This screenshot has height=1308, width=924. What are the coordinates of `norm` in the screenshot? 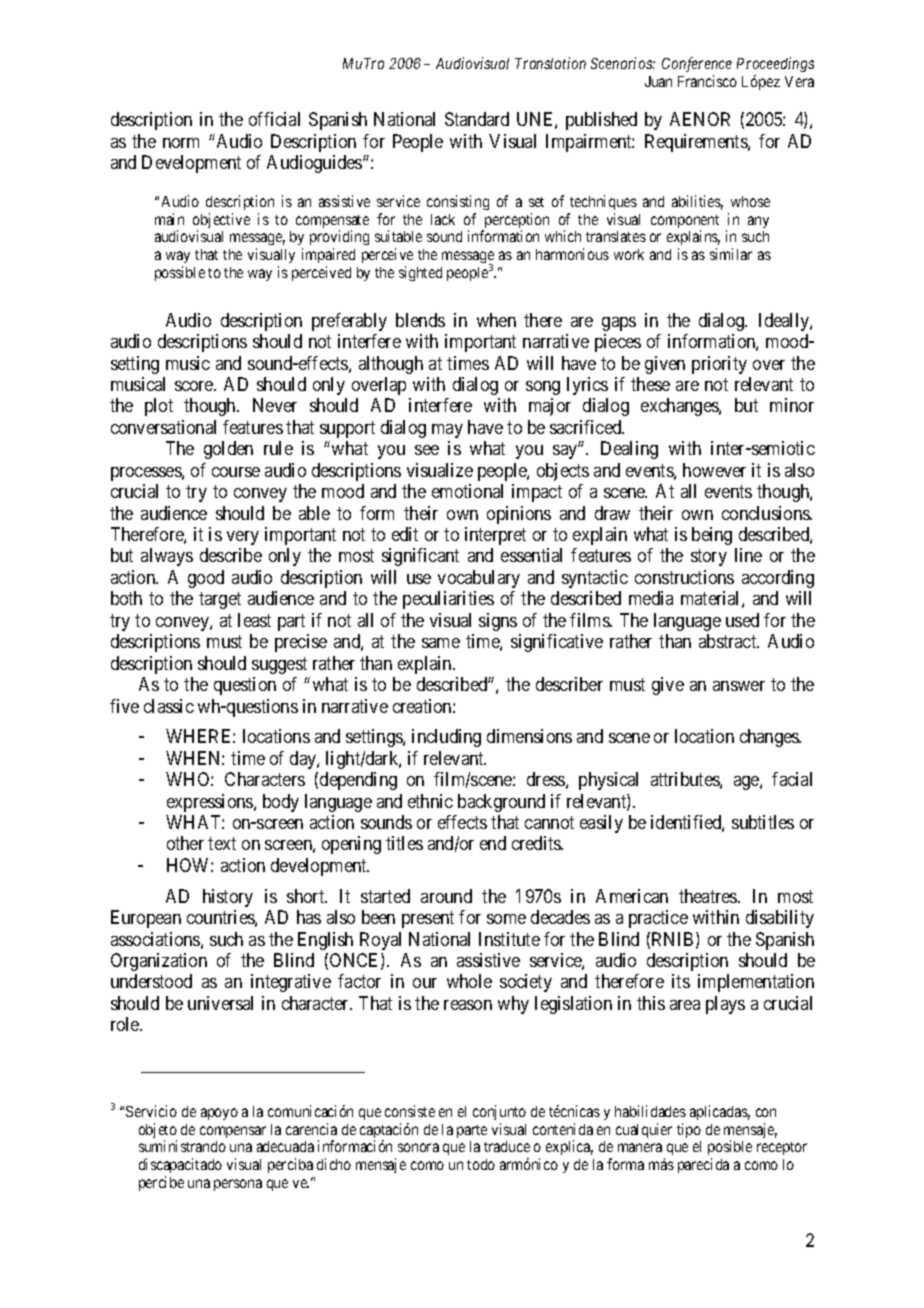 It's located at (181, 143).
